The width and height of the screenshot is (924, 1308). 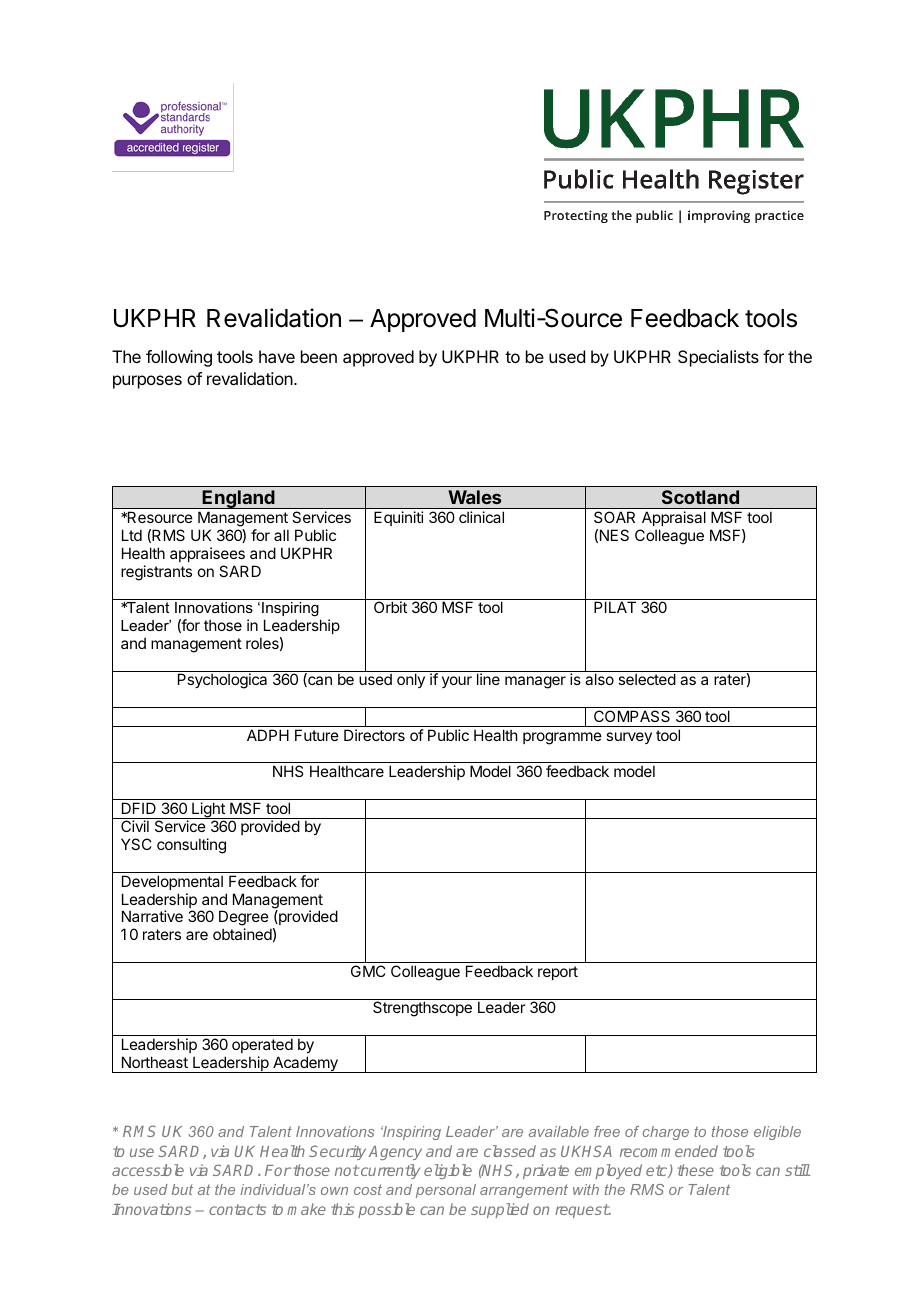 I want to click on Future, so click(x=317, y=735).
